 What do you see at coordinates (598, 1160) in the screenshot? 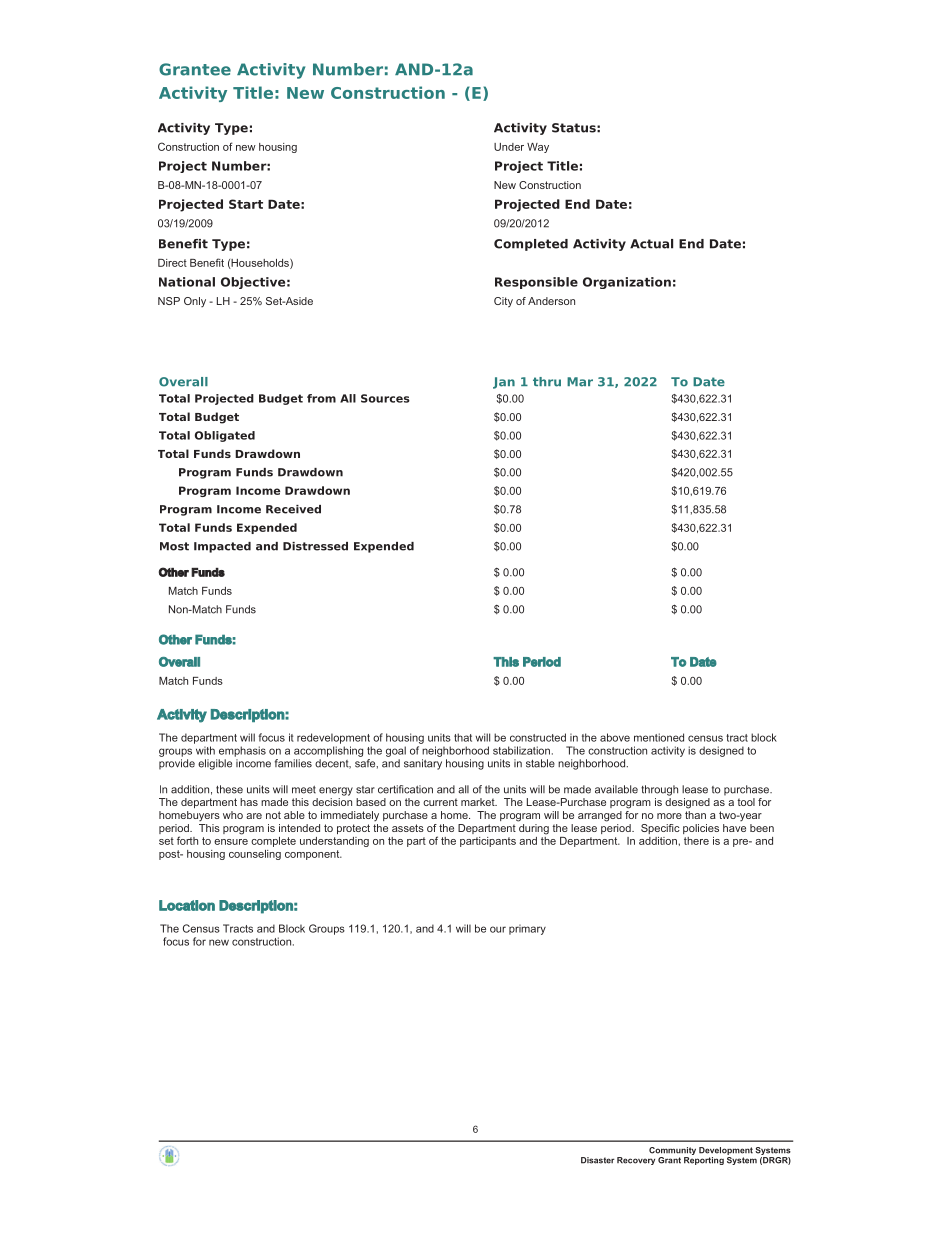
I see `Disaster` at bounding box center [598, 1160].
